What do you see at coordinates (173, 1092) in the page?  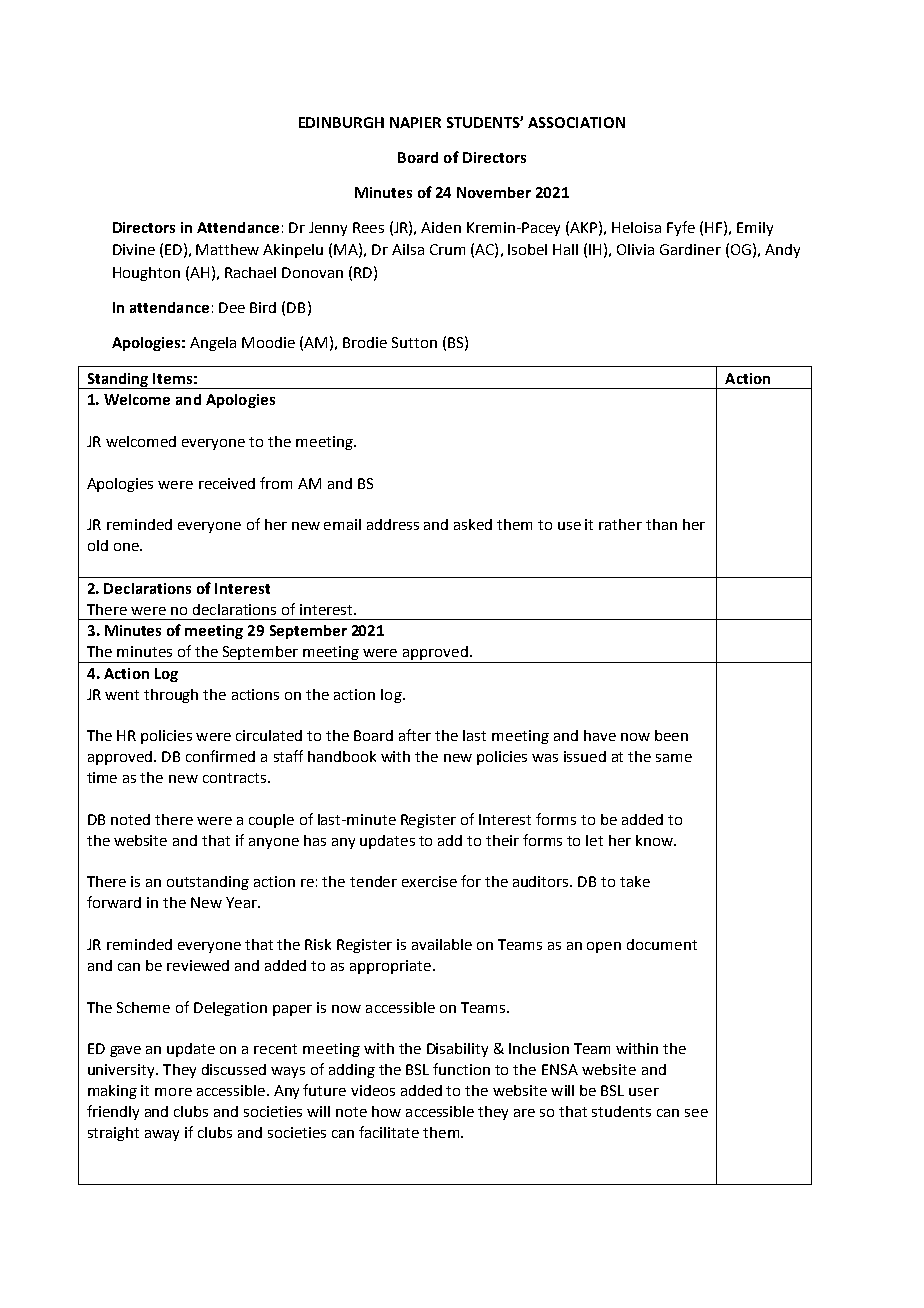 I see `more` at bounding box center [173, 1092].
